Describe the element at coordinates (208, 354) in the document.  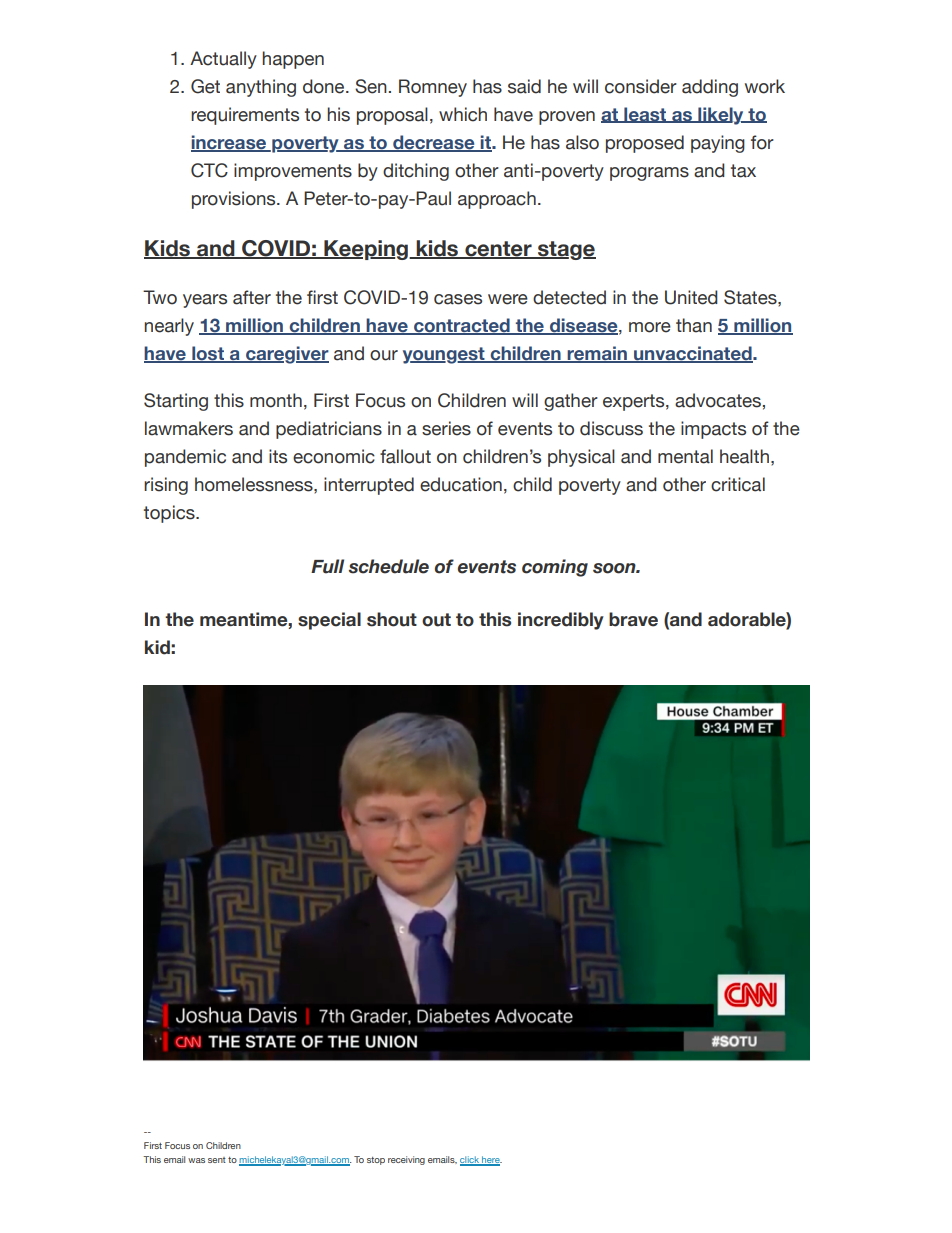
I see `lost` at that location.
